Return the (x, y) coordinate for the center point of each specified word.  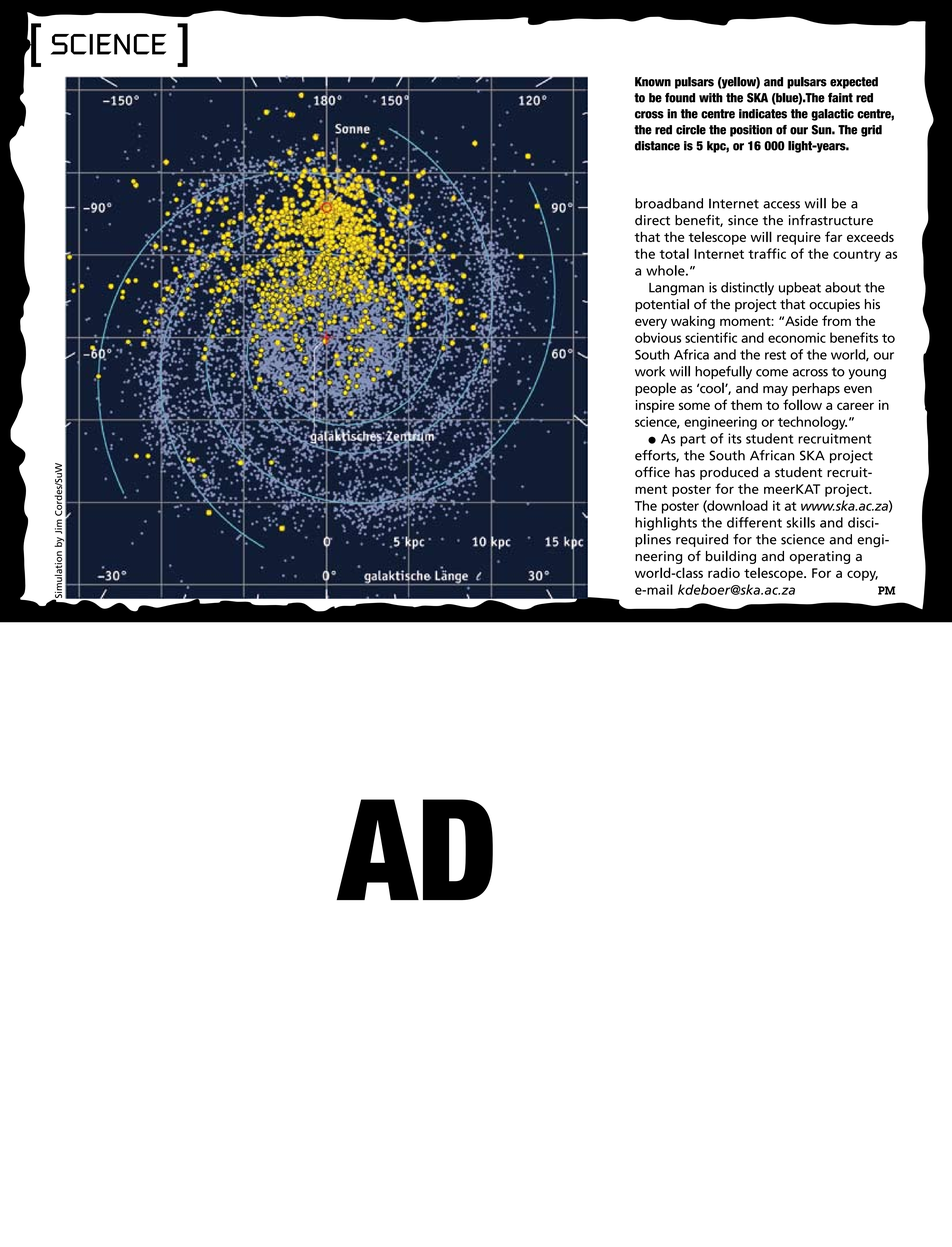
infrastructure (831, 220)
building (731, 557)
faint (840, 98)
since (743, 220)
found (680, 98)
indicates (763, 114)
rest (775, 355)
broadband (669, 203)
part (693, 440)
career (855, 406)
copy (862, 575)
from (836, 320)
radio (724, 572)
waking (693, 322)
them (746, 404)
